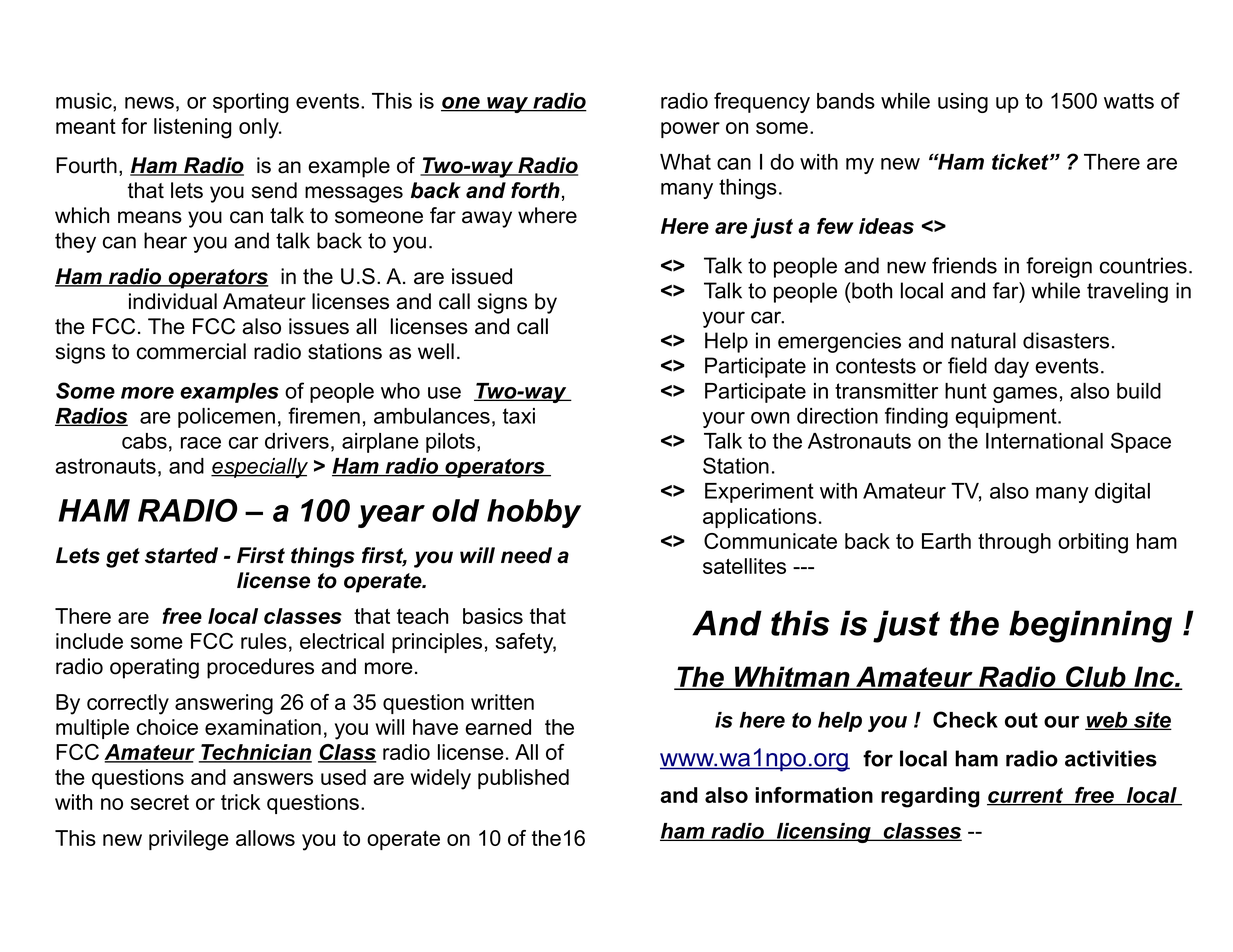  What do you see at coordinates (523, 779) in the page?
I see `published` at bounding box center [523, 779].
